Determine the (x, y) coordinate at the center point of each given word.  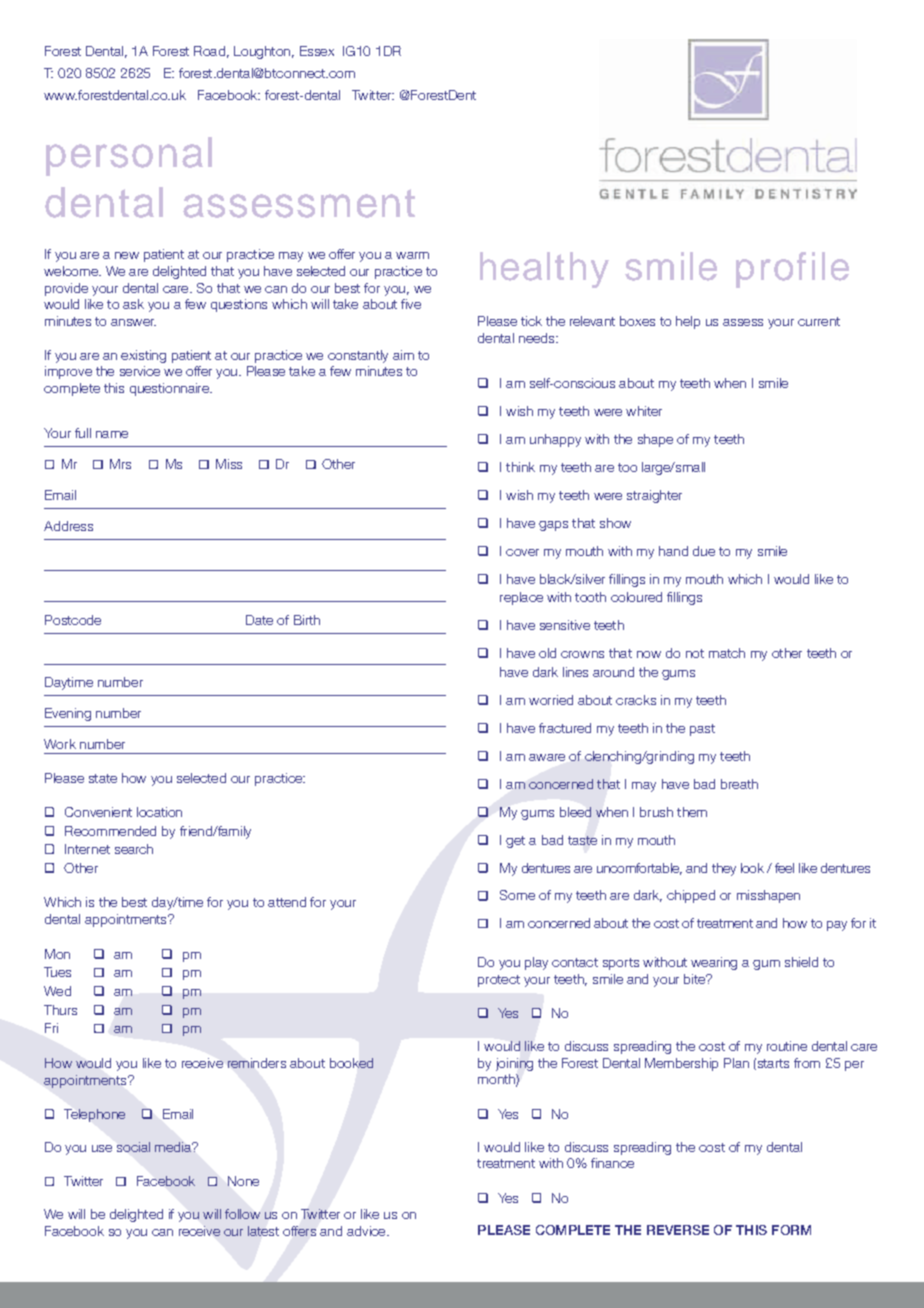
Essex (317, 51)
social (133, 1147)
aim (403, 355)
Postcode (73, 620)
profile (792, 270)
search (134, 849)
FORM (791, 1230)
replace (521, 598)
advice (367, 1231)
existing (143, 356)
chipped (691, 896)
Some (517, 895)
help (688, 322)
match (727, 653)
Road (209, 51)
